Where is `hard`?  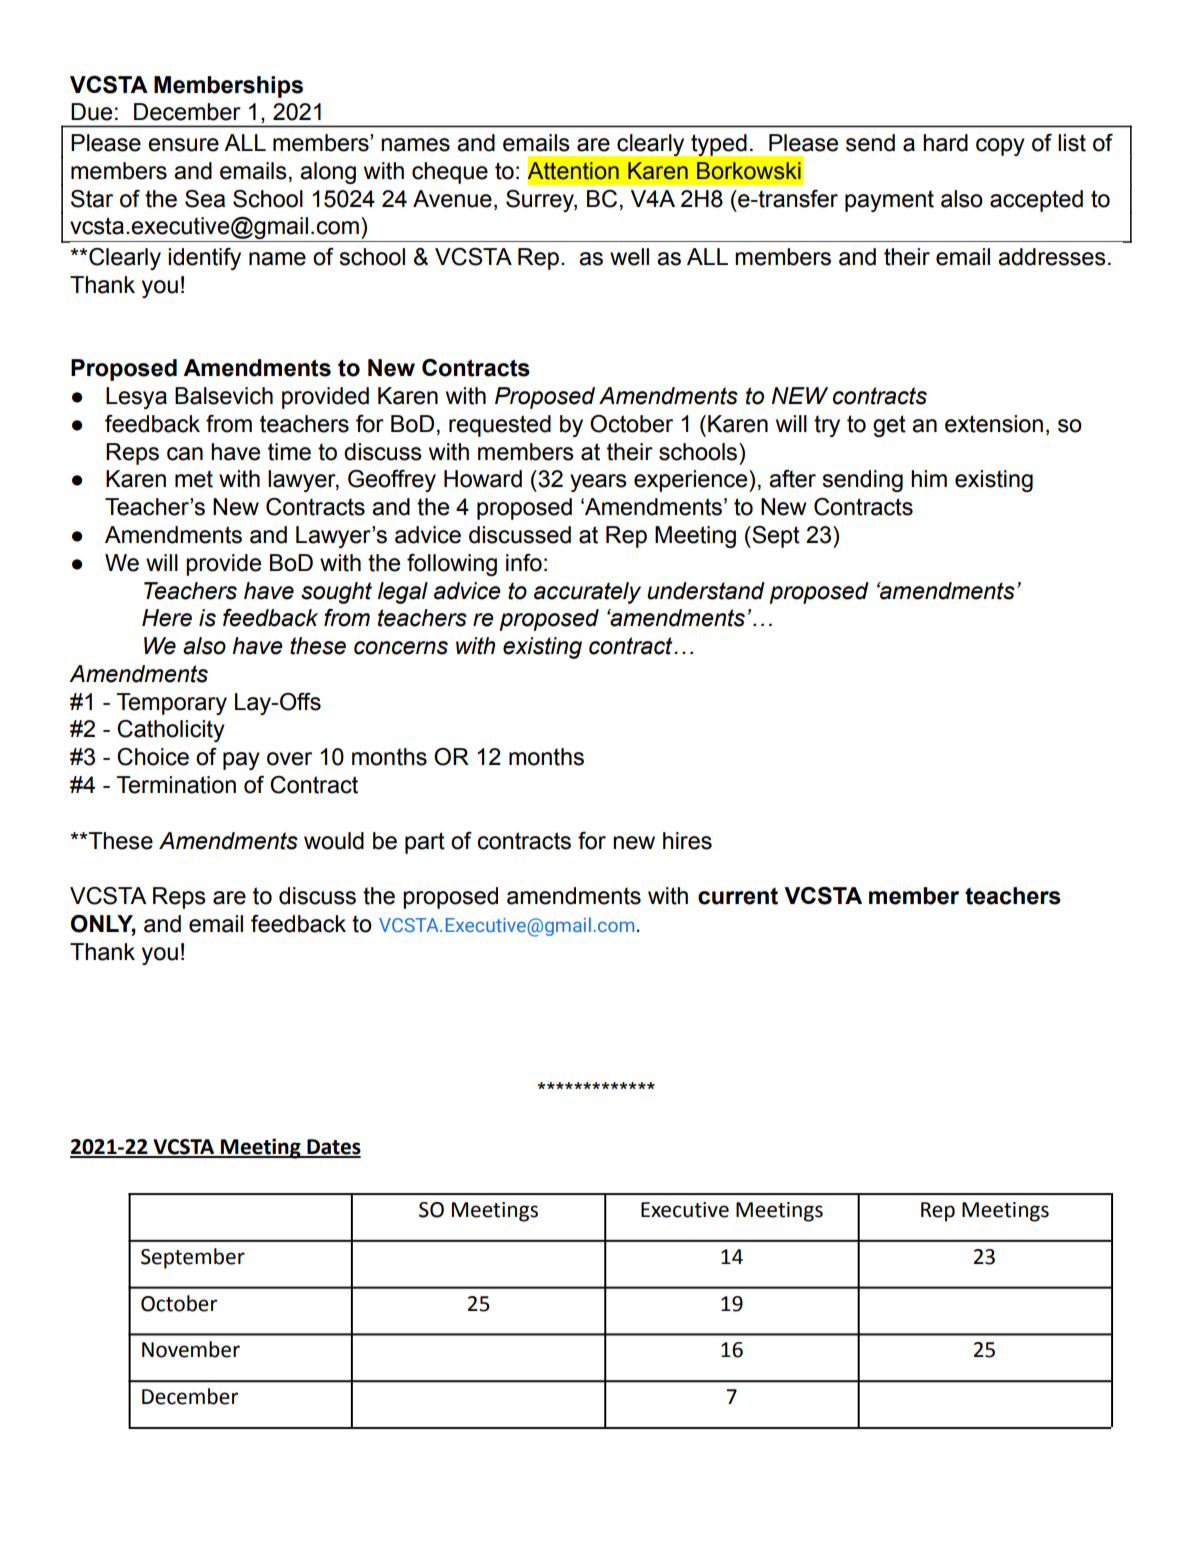
hard is located at coordinates (945, 143).
